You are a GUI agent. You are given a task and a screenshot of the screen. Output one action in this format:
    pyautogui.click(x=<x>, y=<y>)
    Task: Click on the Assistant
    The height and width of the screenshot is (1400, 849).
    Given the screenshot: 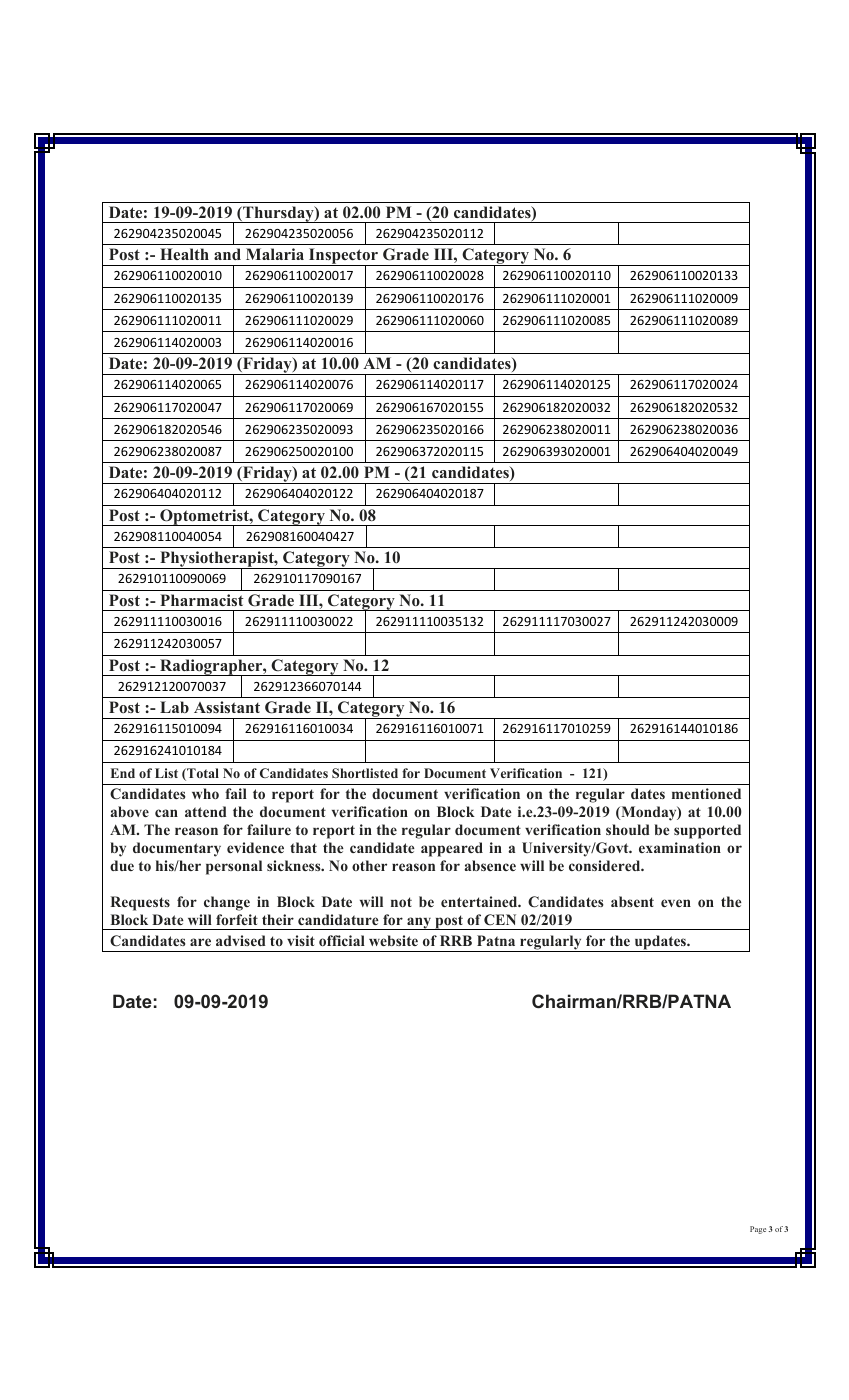 What is the action you would take?
    pyautogui.click(x=227, y=707)
